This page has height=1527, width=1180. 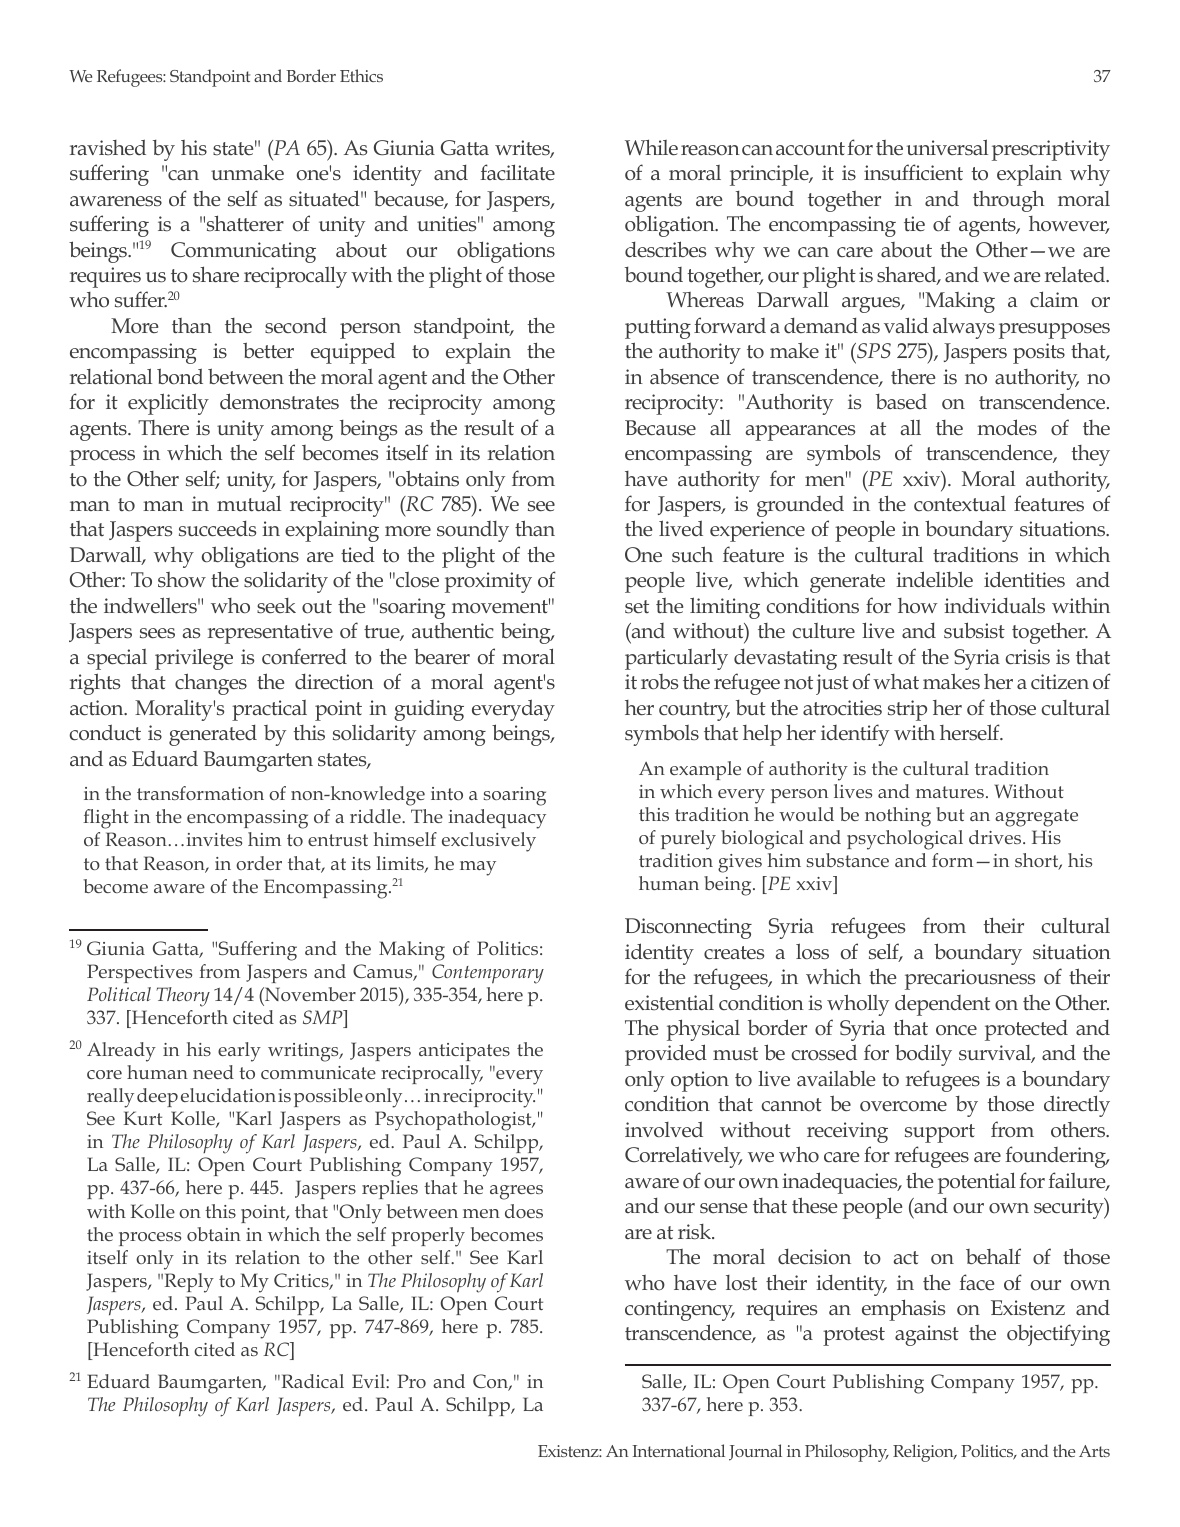 What do you see at coordinates (217, 529) in the page?
I see `succeeds` at bounding box center [217, 529].
